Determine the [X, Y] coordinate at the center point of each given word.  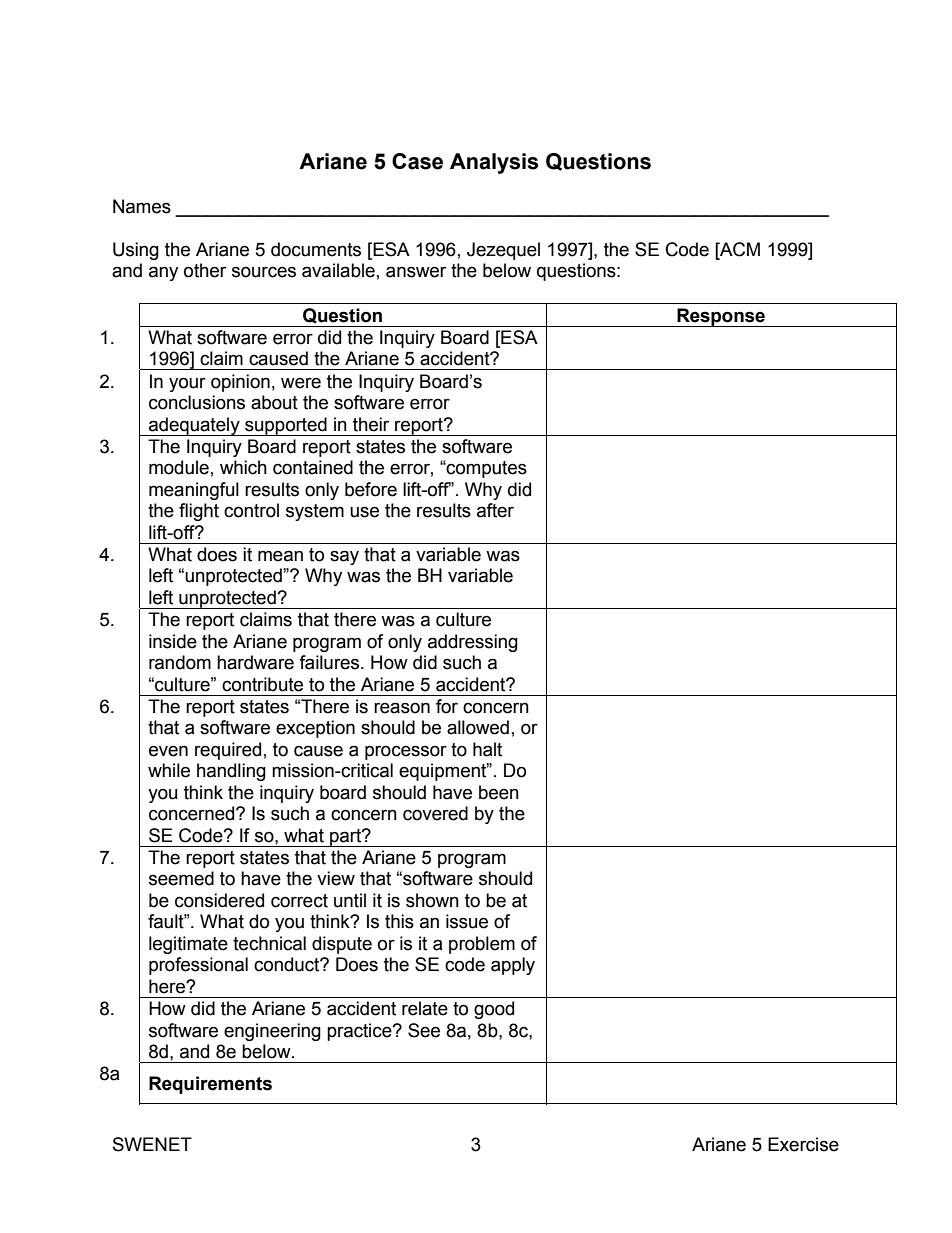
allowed [478, 727]
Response [721, 317]
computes [486, 469]
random [180, 662]
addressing [473, 643]
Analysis [494, 163]
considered [219, 900]
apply [513, 966]
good [494, 1010]
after [495, 510]
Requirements [210, 1085]
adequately [194, 426]
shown [432, 900]
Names [142, 206]
